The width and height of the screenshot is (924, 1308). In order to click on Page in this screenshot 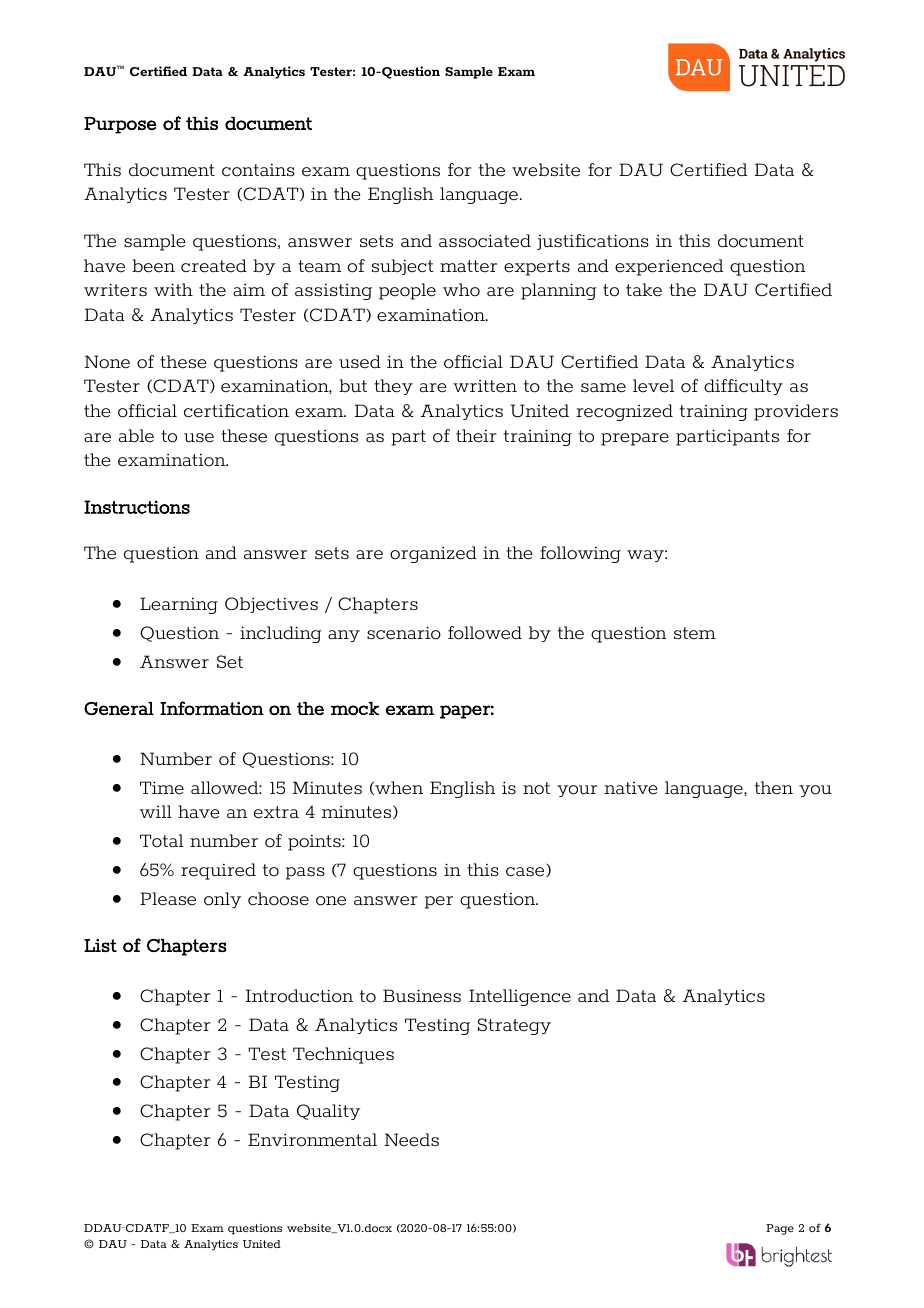, I will do `click(780, 1229)`.
